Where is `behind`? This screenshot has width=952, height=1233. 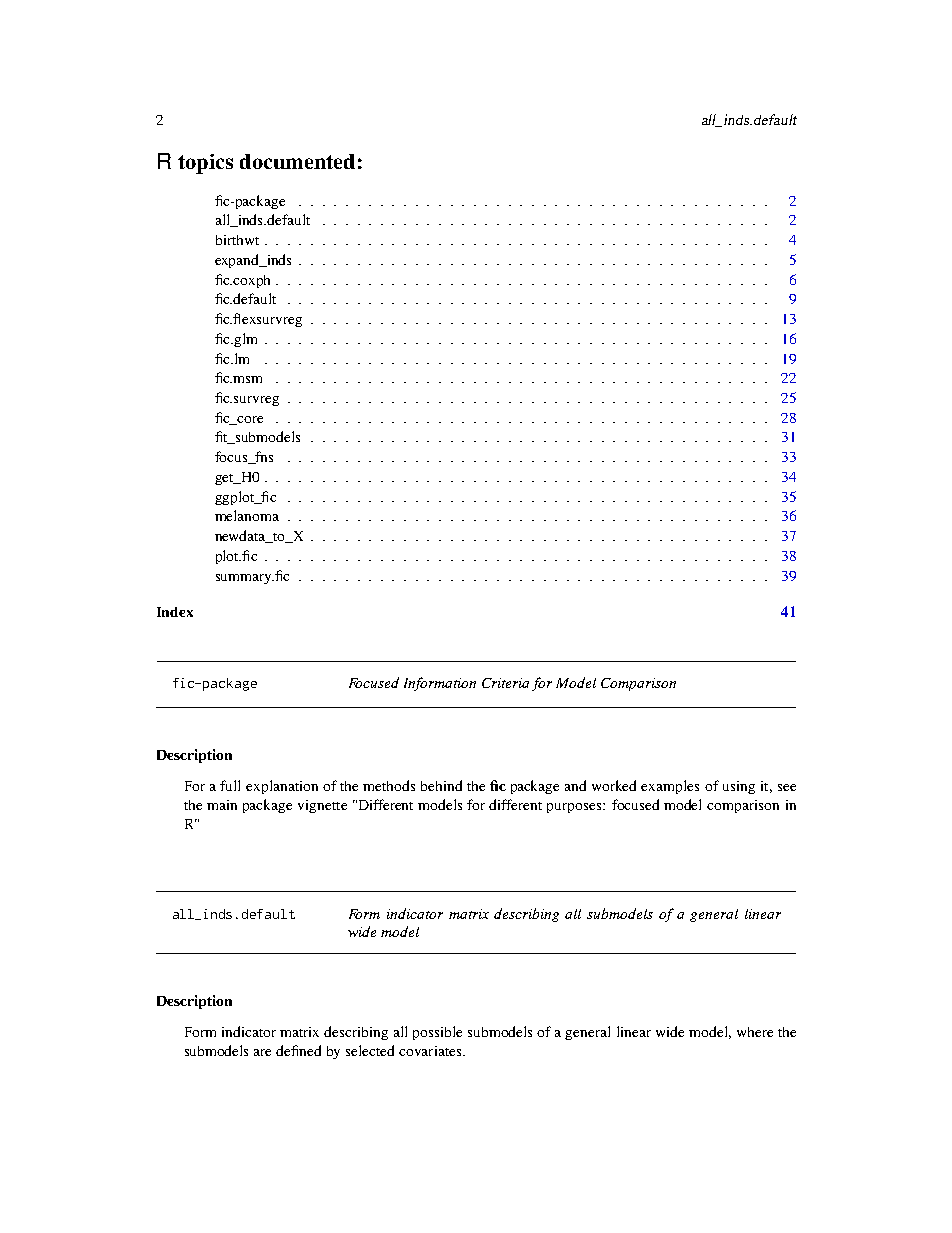
behind is located at coordinates (441, 785).
